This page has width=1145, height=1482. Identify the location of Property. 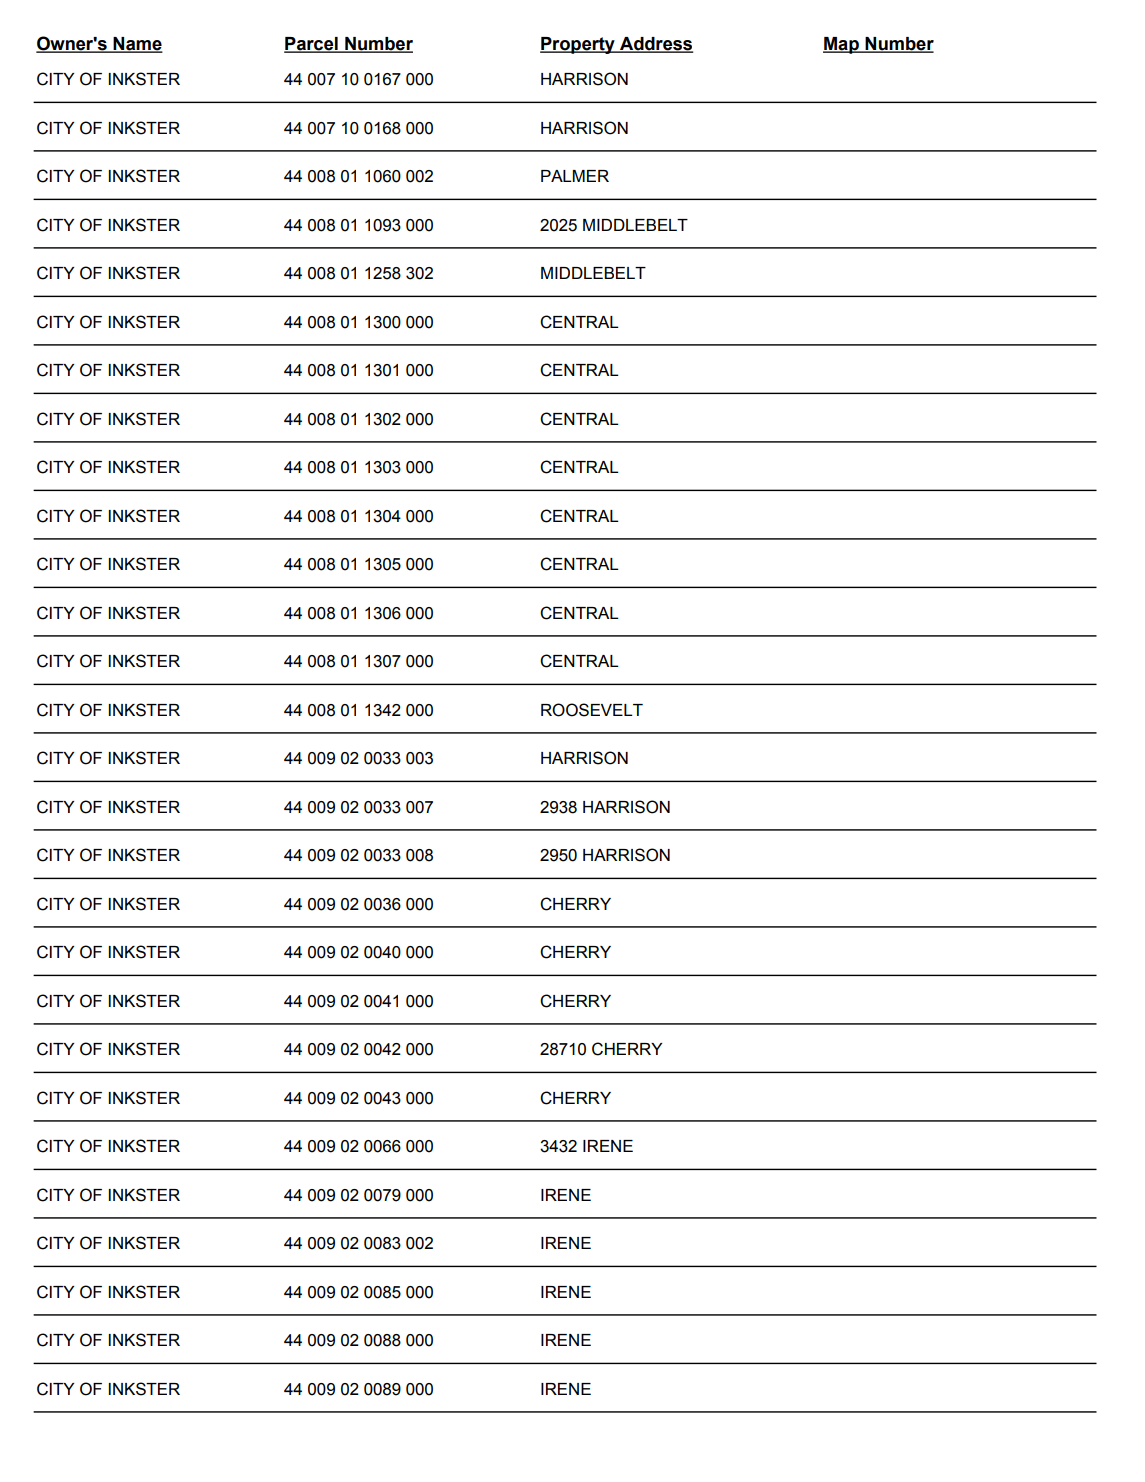
(578, 45).
